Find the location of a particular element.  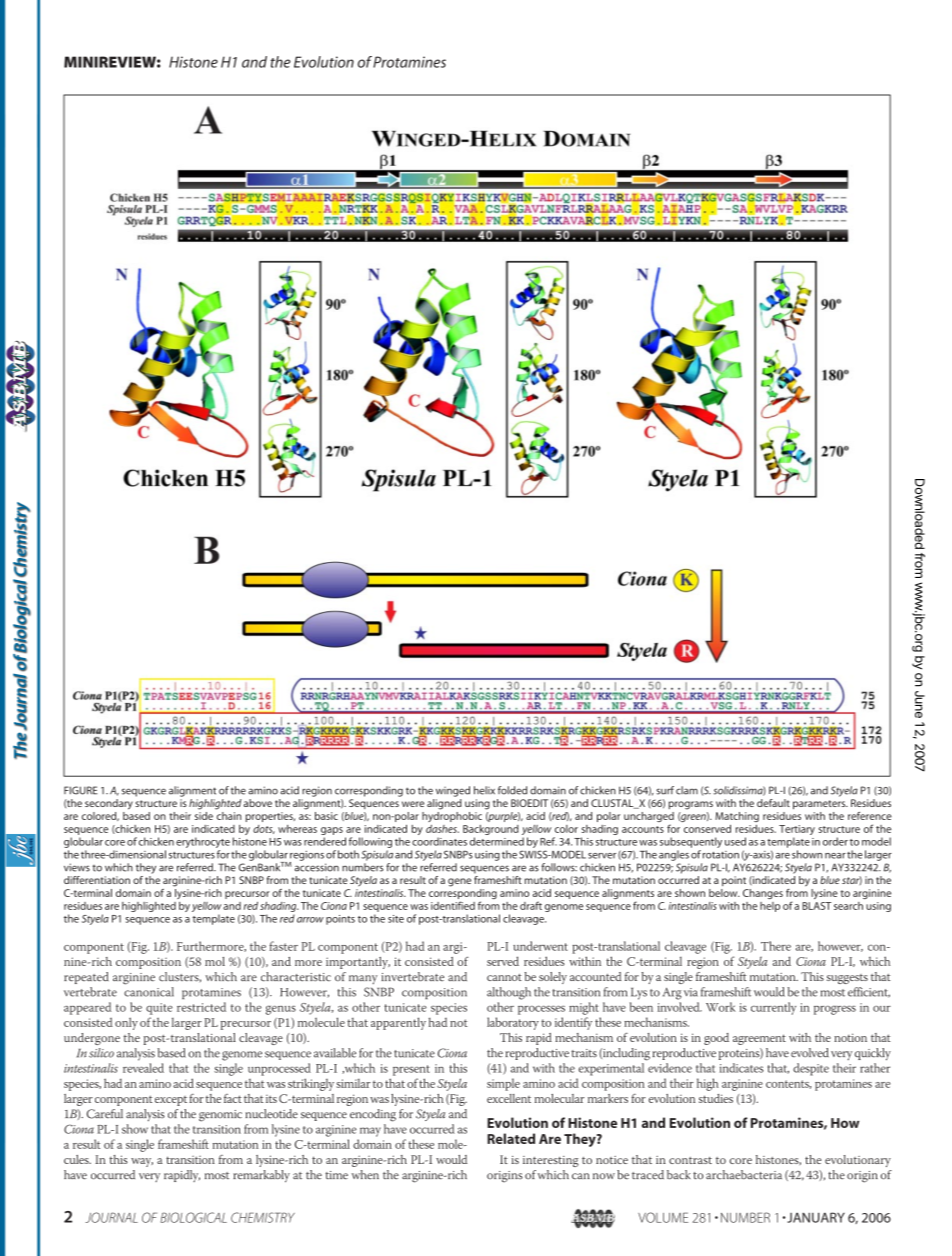

BIOLOGICAL is located at coordinates (193, 1217).
